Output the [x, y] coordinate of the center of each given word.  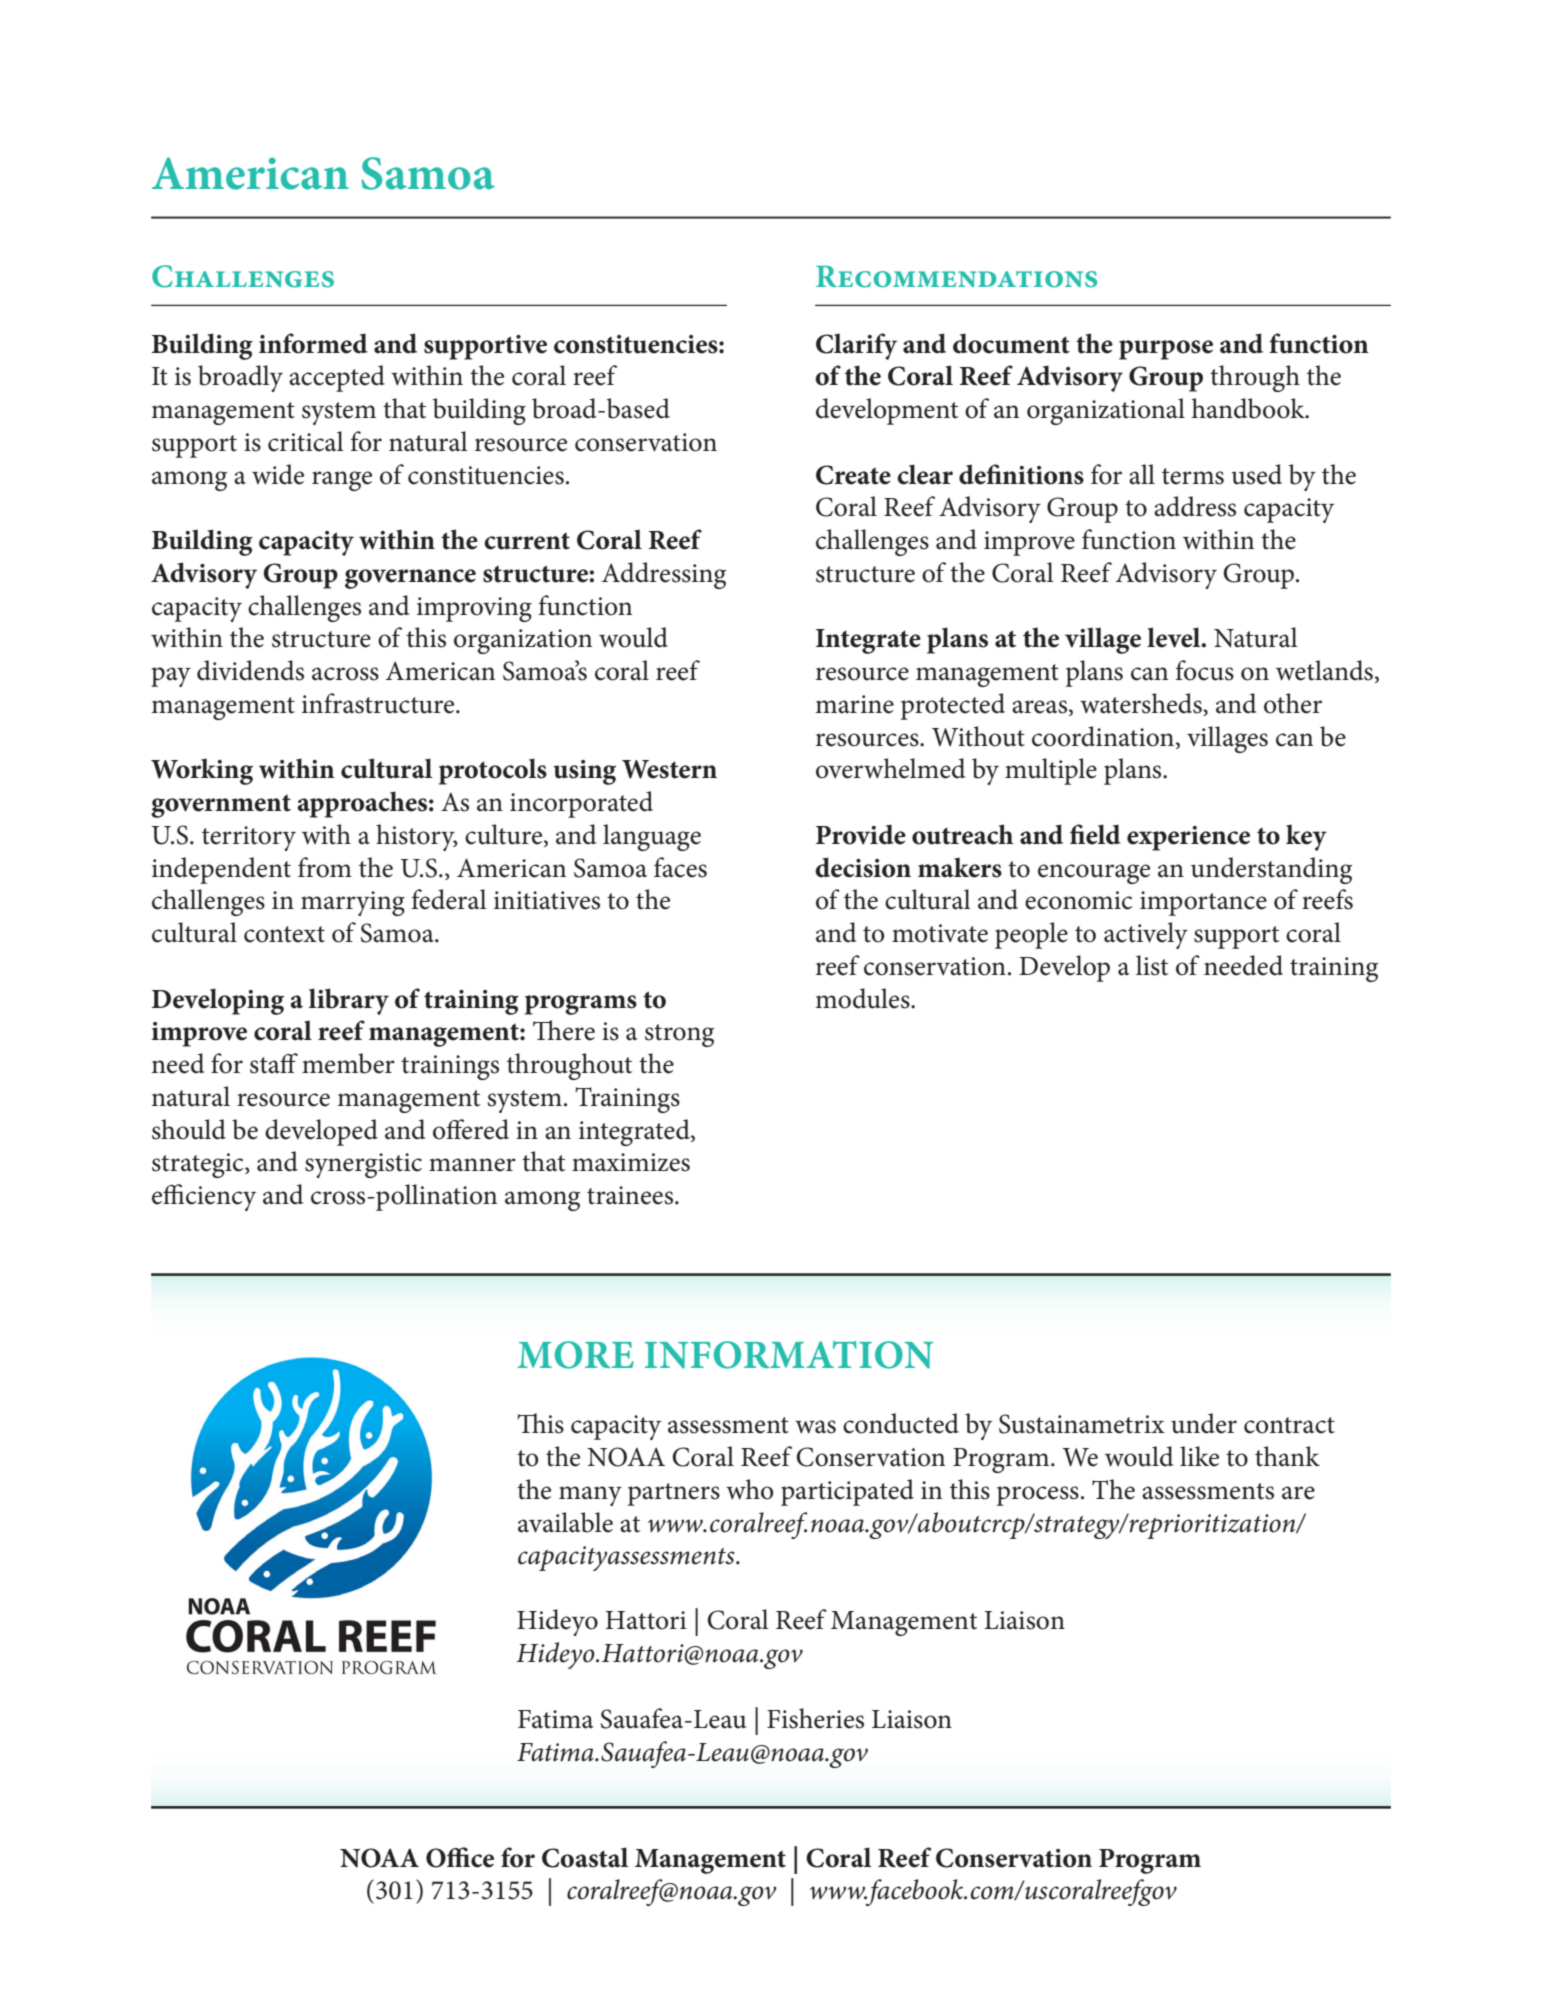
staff [274, 1063]
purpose [1166, 350]
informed [313, 343]
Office [460, 1857]
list [1152, 965]
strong [679, 1035]
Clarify [856, 346]
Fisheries [815, 1718]
